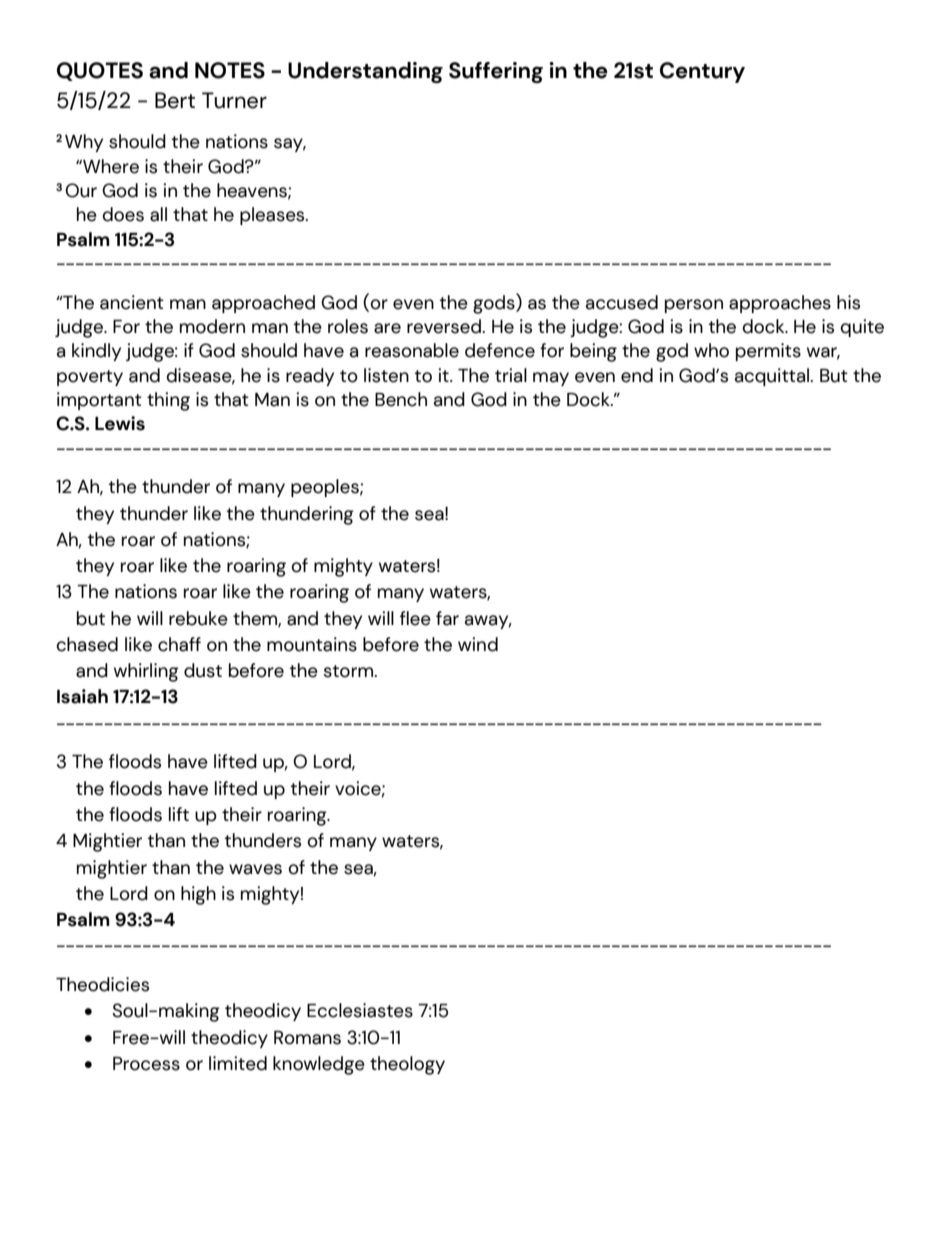 This page has height=1233, width=952. I want to click on permits, so click(768, 352).
